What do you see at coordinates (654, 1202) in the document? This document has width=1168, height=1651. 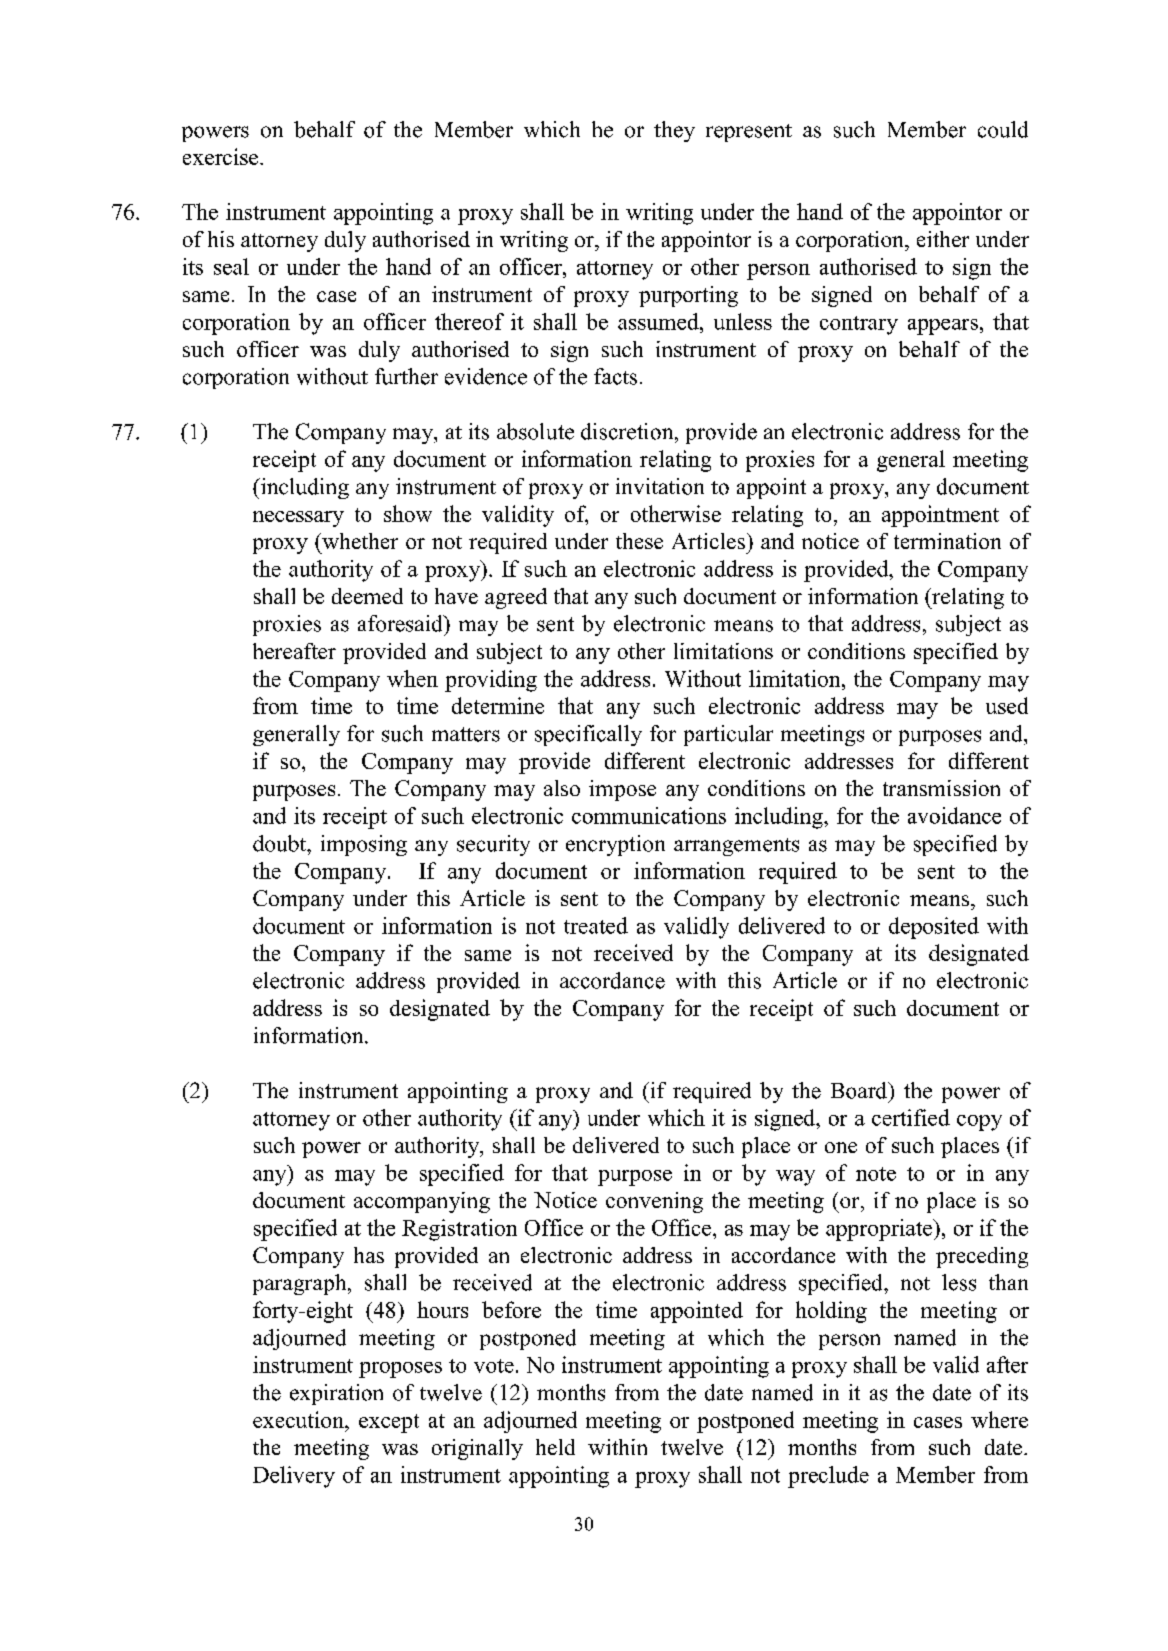 I see `convening` at bounding box center [654, 1202].
